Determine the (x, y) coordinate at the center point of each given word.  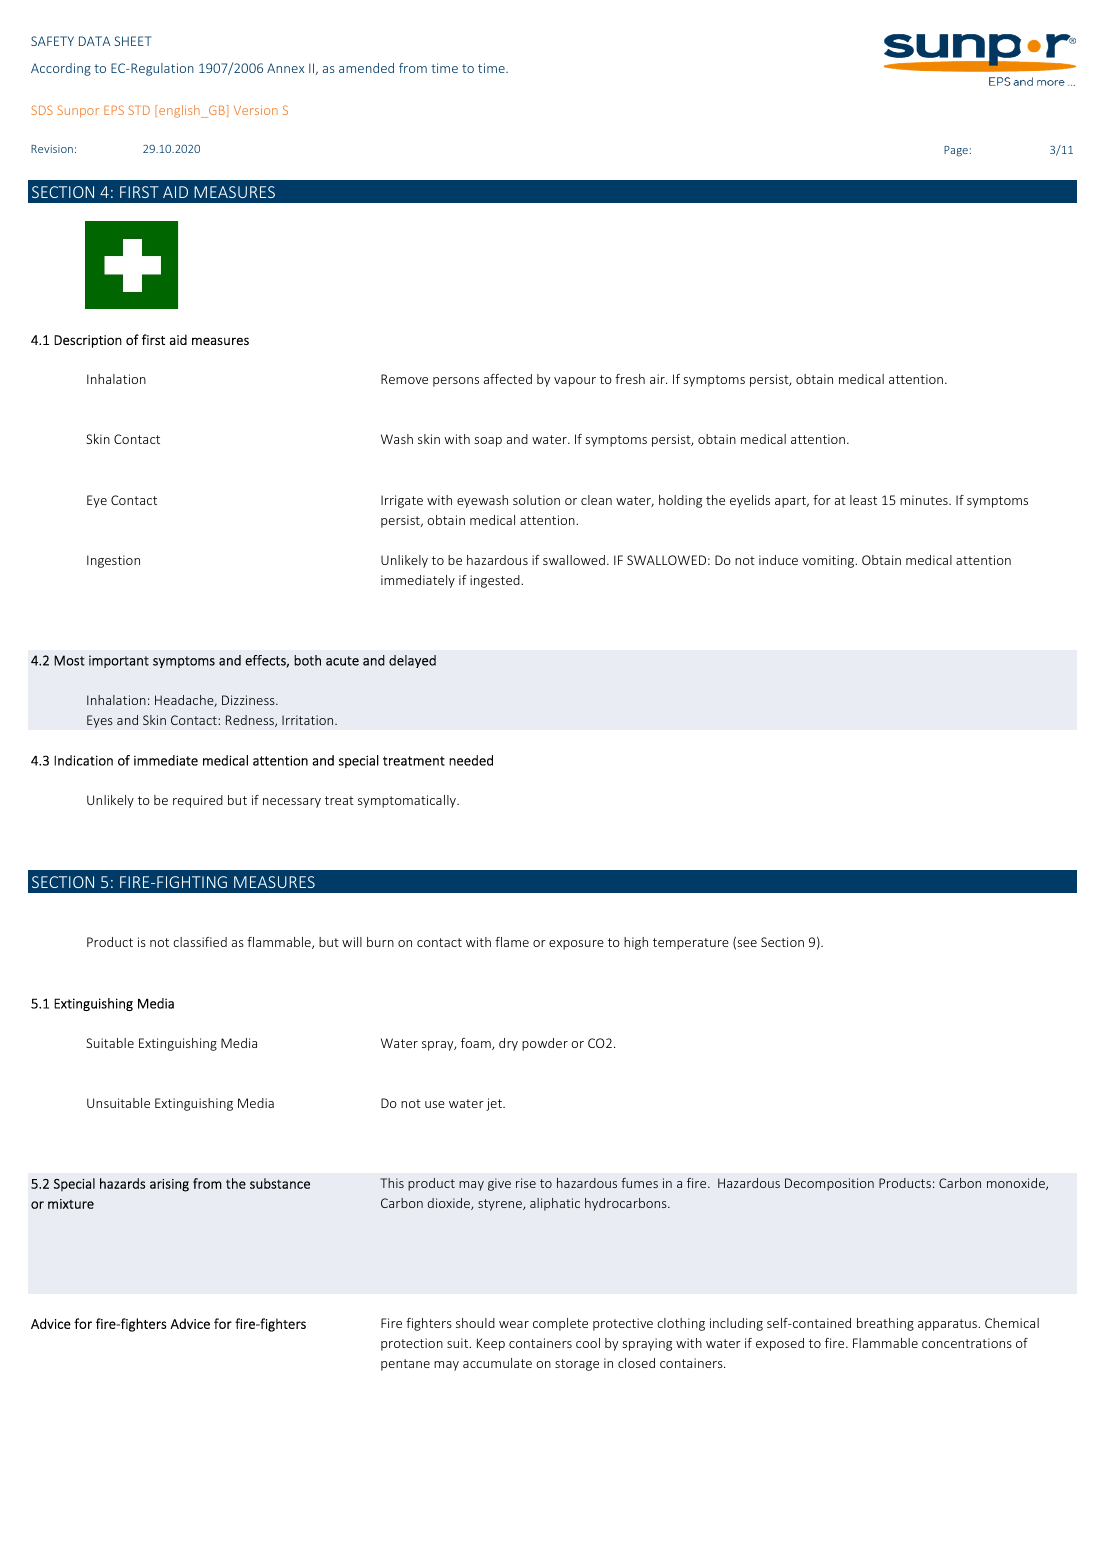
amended (366, 68)
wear (514, 1324)
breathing (885, 1324)
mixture (71, 1204)
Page (956, 151)
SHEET (133, 41)
